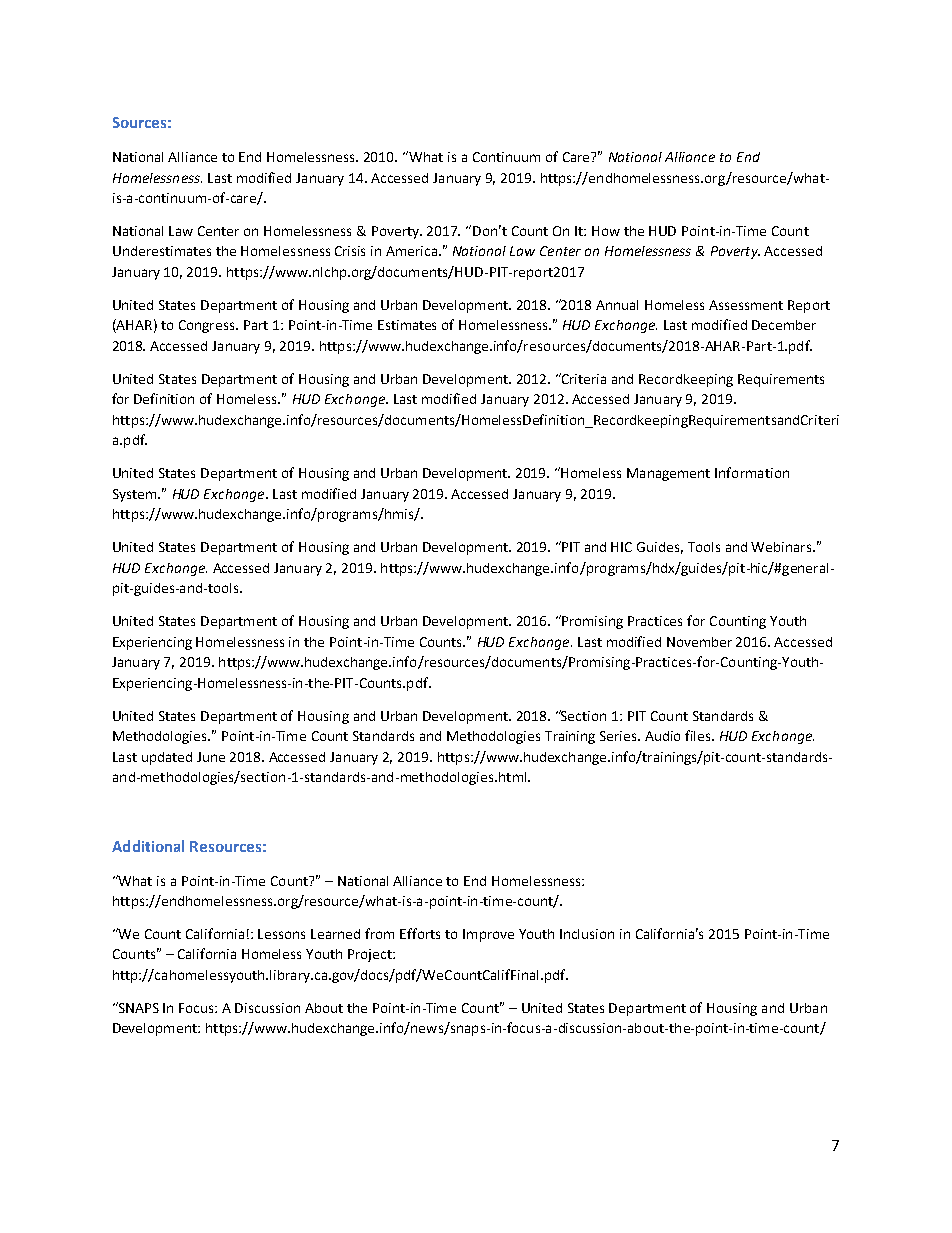 The image size is (952, 1233). Describe the element at coordinates (208, 326) in the screenshot. I see `Congress` at that location.
